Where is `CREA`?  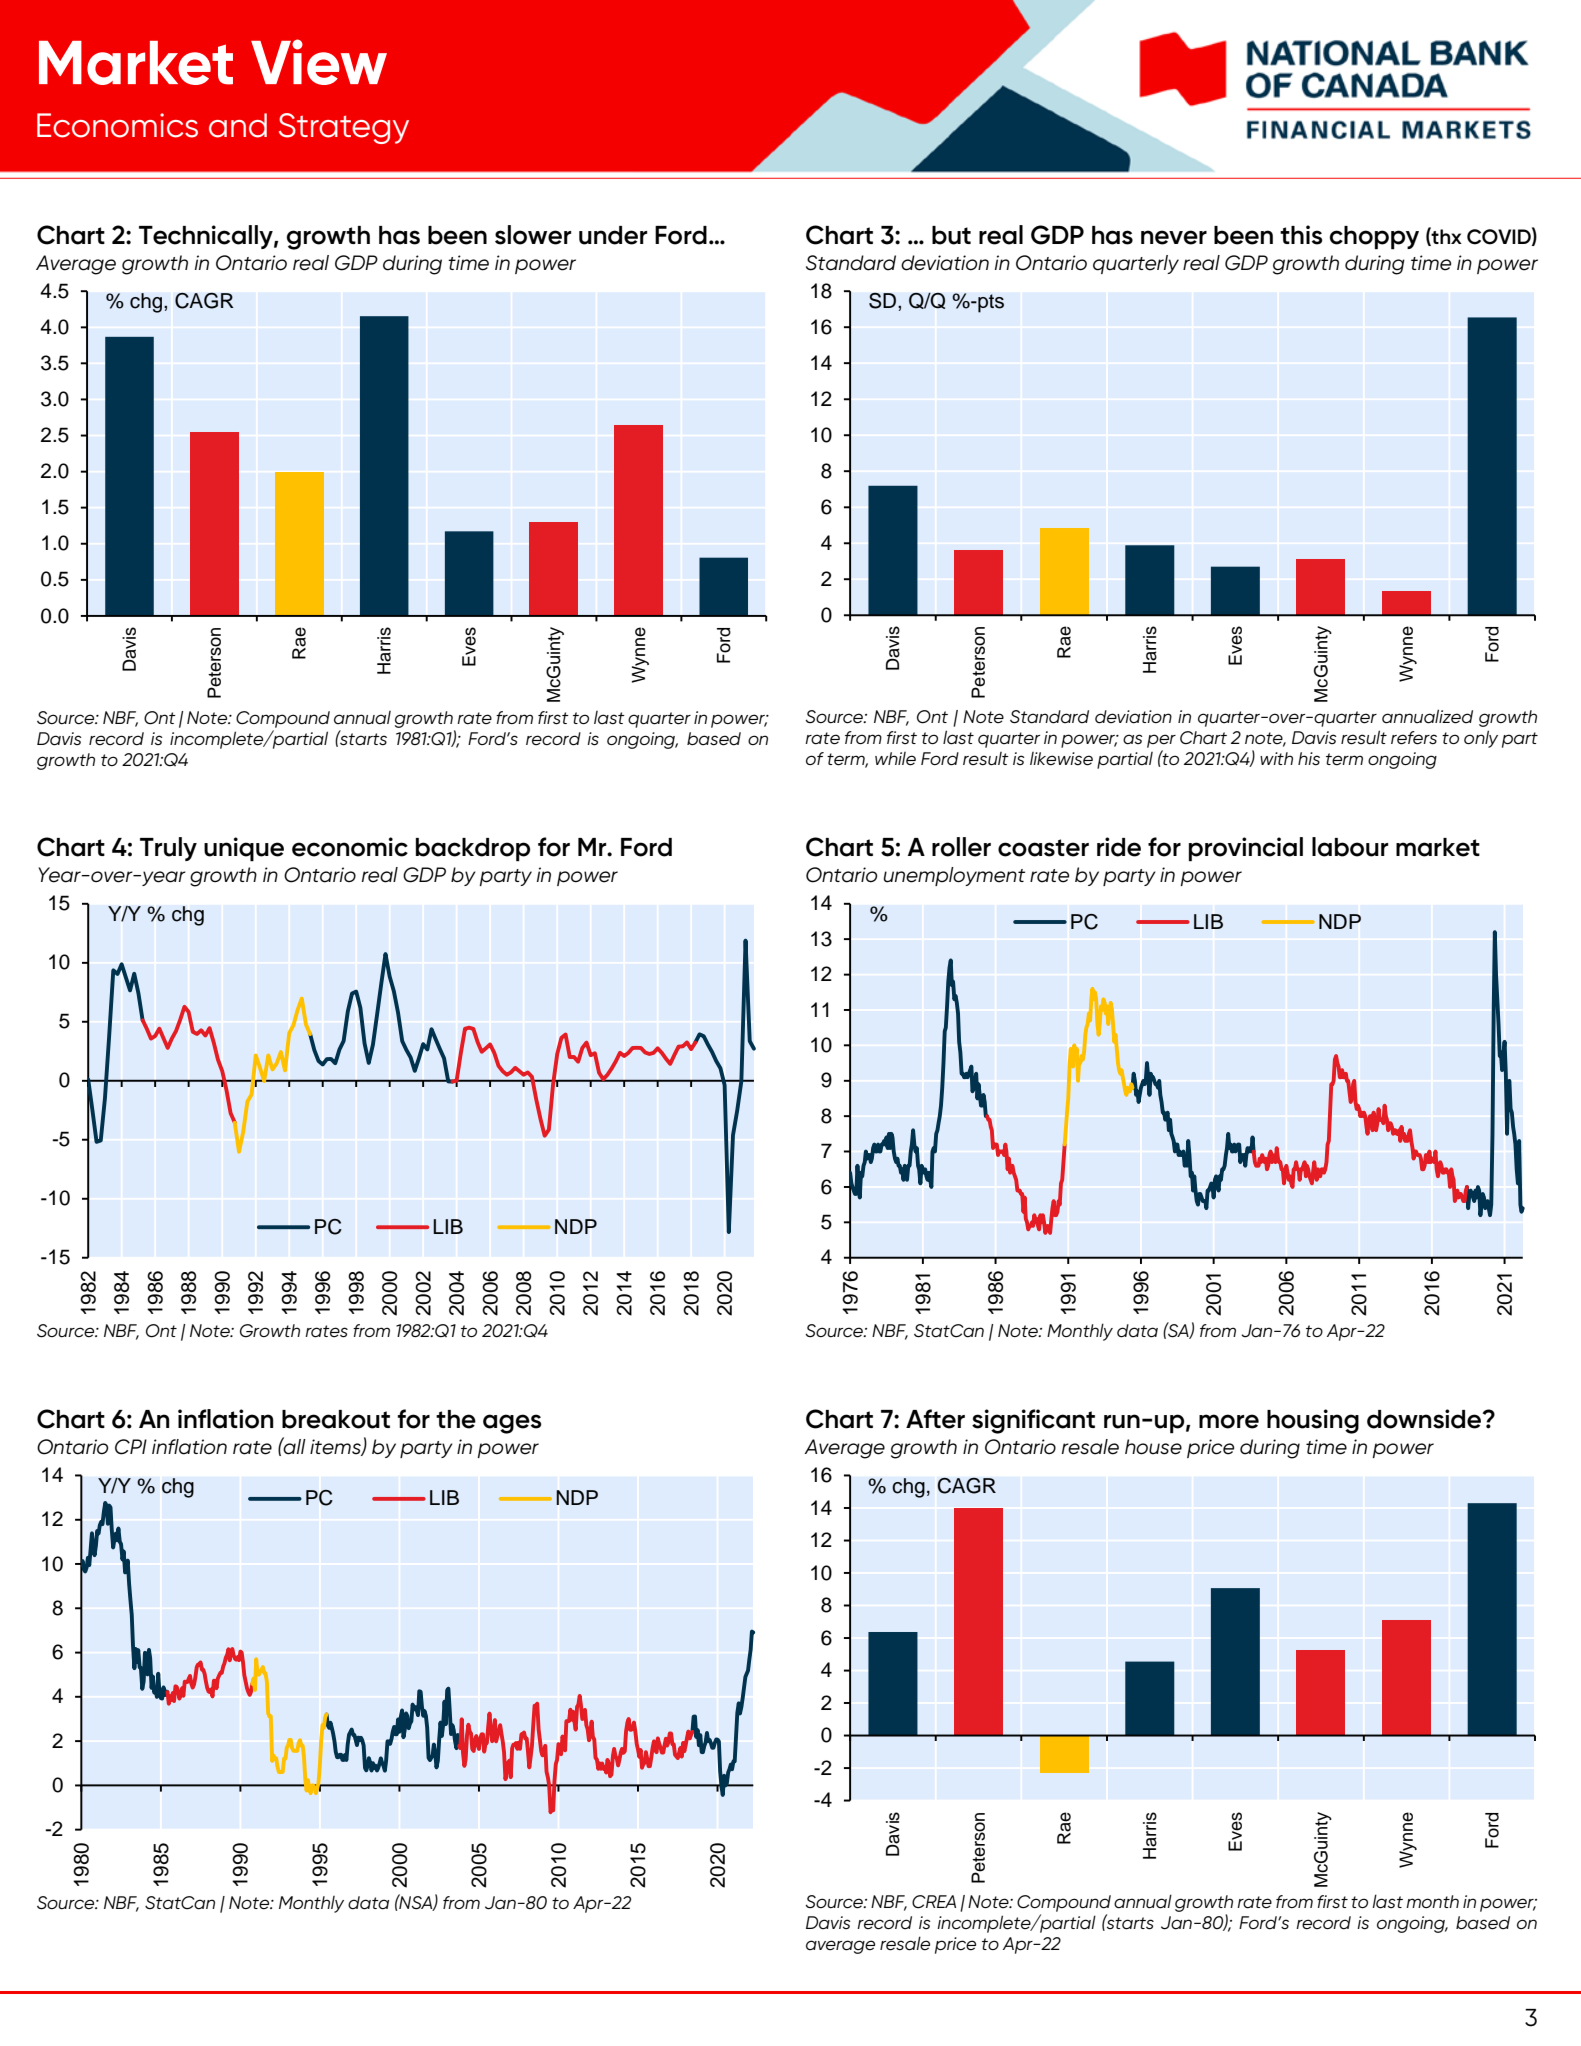 CREA is located at coordinates (934, 1902).
